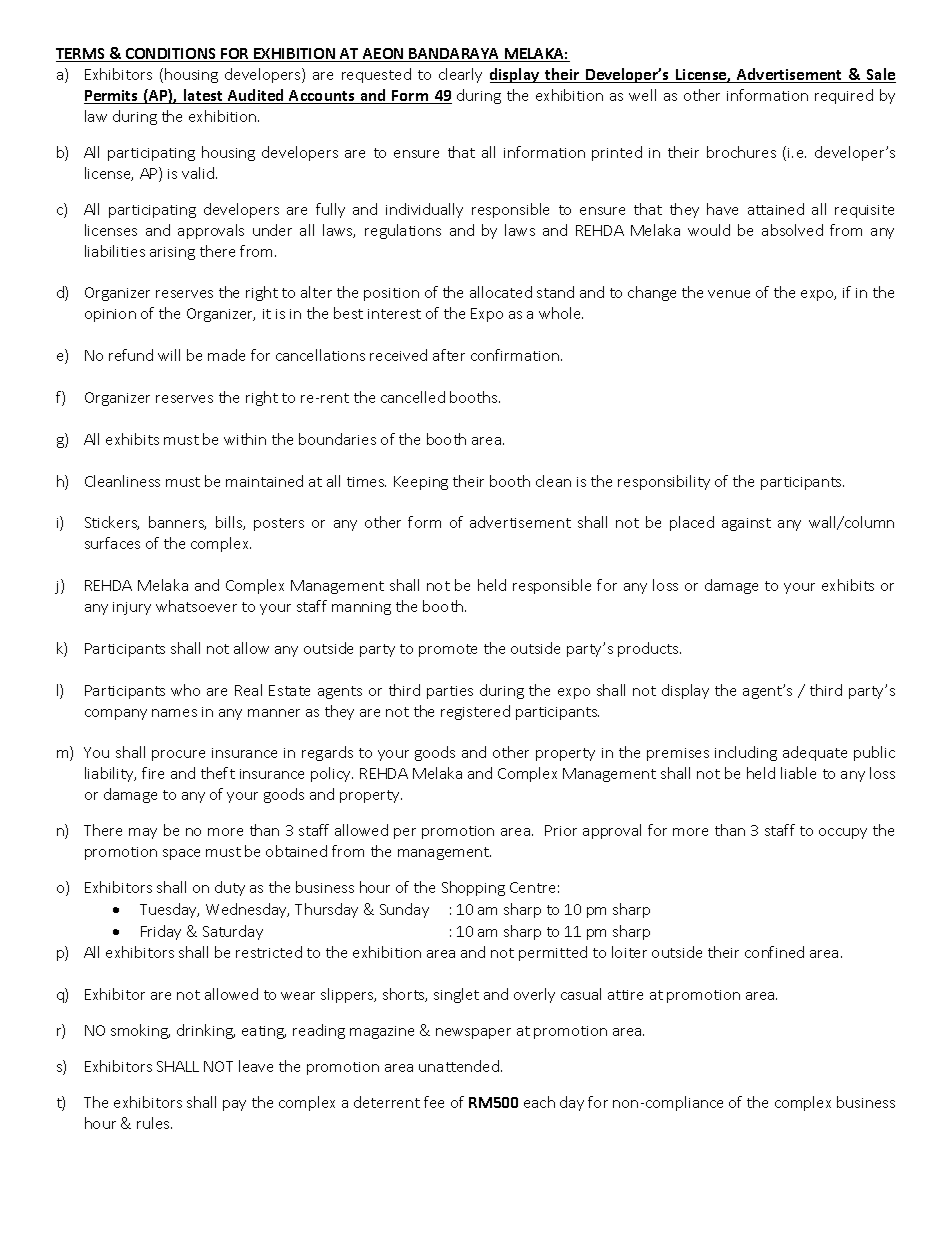 This page has height=1233, width=952. Describe the element at coordinates (203, 96) in the page. I see `latest` at that location.
